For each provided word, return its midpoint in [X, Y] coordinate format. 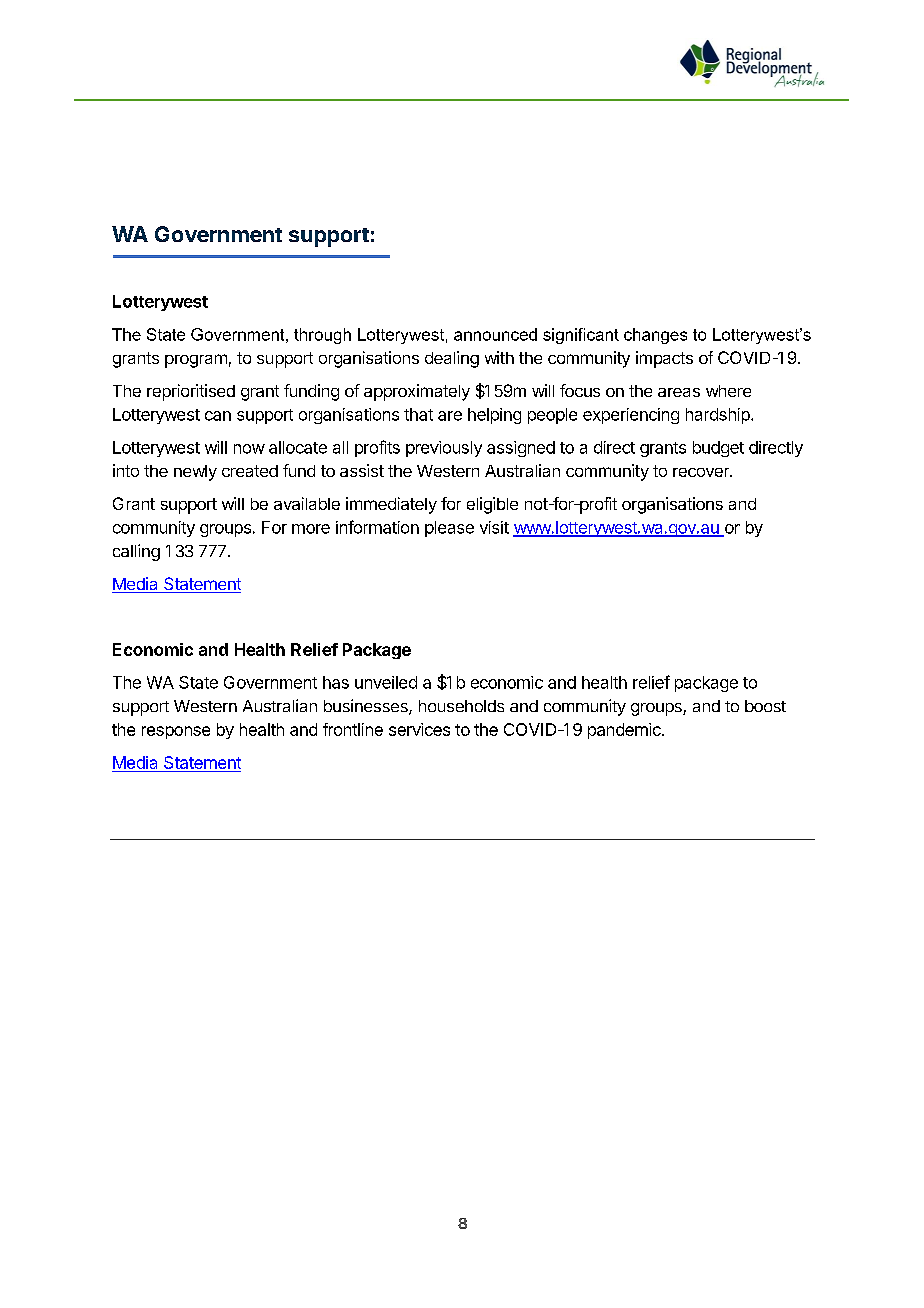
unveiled [386, 682]
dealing [452, 359]
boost [765, 706]
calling [136, 552]
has [336, 682]
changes [655, 336]
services [419, 729]
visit [494, 527]
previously [444, 449]
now [249, 449]
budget [718, 449]
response [176, 732]
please [449, 529]
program [196, 361]
